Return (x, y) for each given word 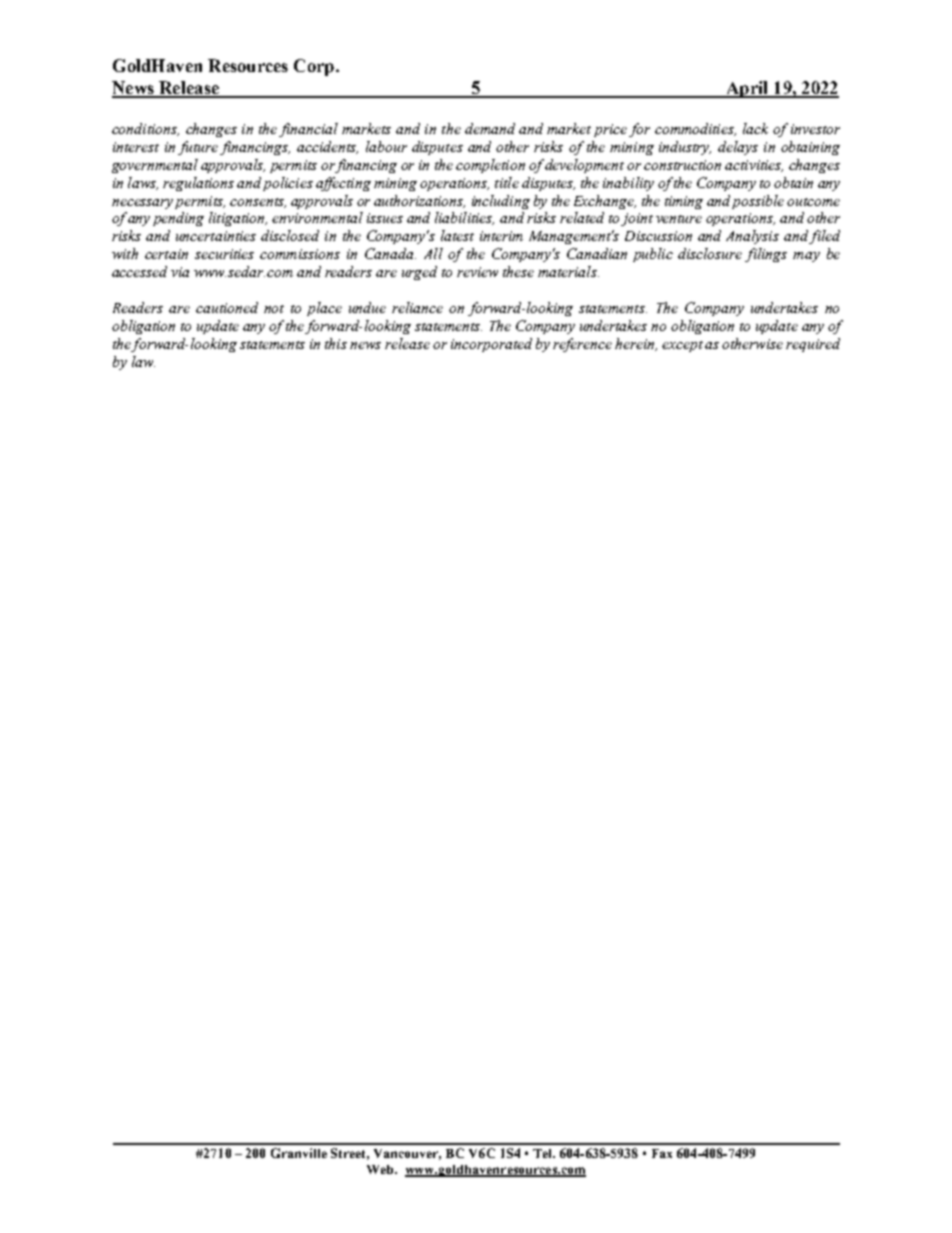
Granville (299, 1153)
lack (755, 128)
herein (636, 344)
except (682, 346)
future (198, 148)
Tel (543, 1153)
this (336, 343)
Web (381, 1169)
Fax (662, 1153)
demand (490, 128)
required (813, 345)
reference (582, 345)
